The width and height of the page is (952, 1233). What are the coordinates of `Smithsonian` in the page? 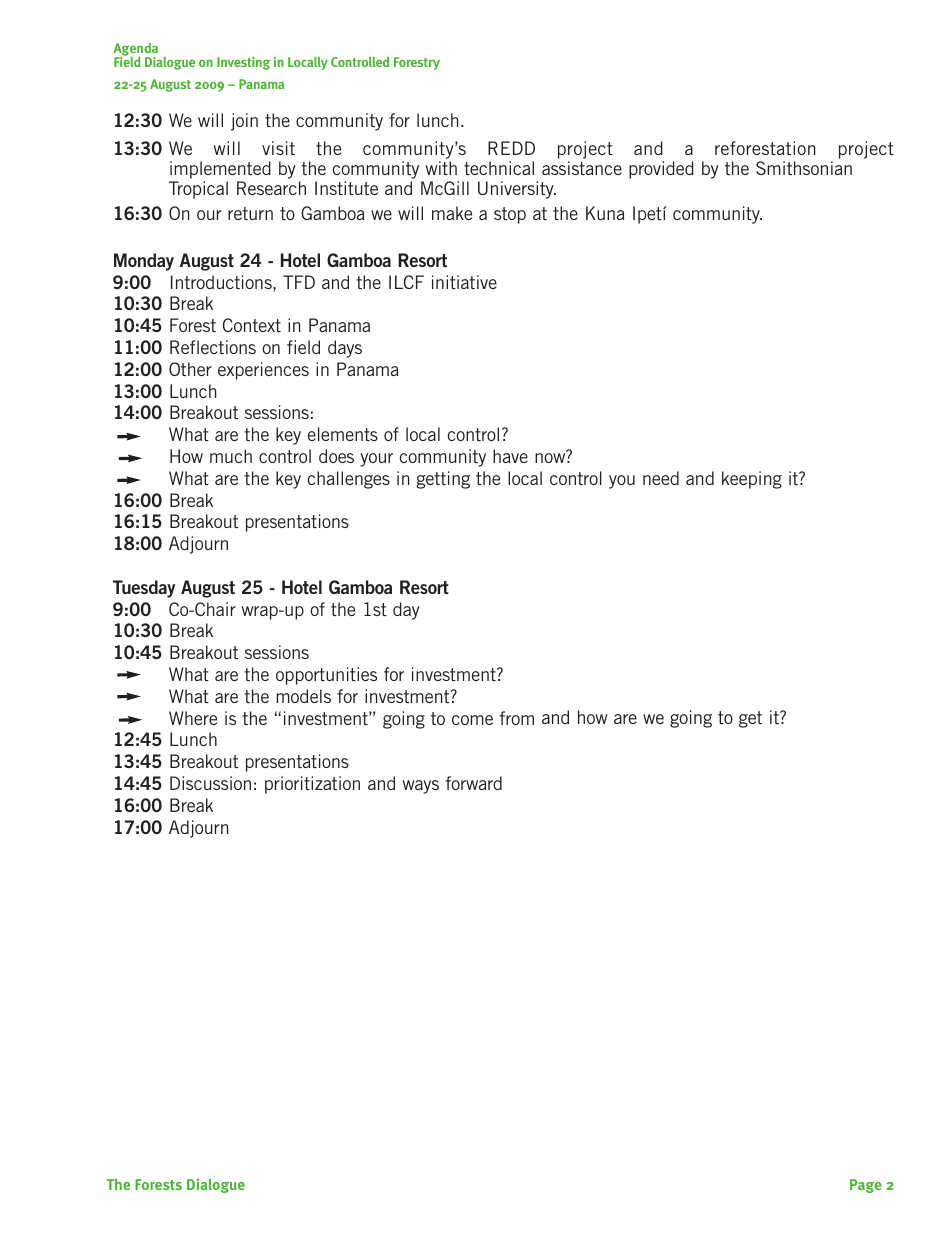 It's located at (804, 168).
